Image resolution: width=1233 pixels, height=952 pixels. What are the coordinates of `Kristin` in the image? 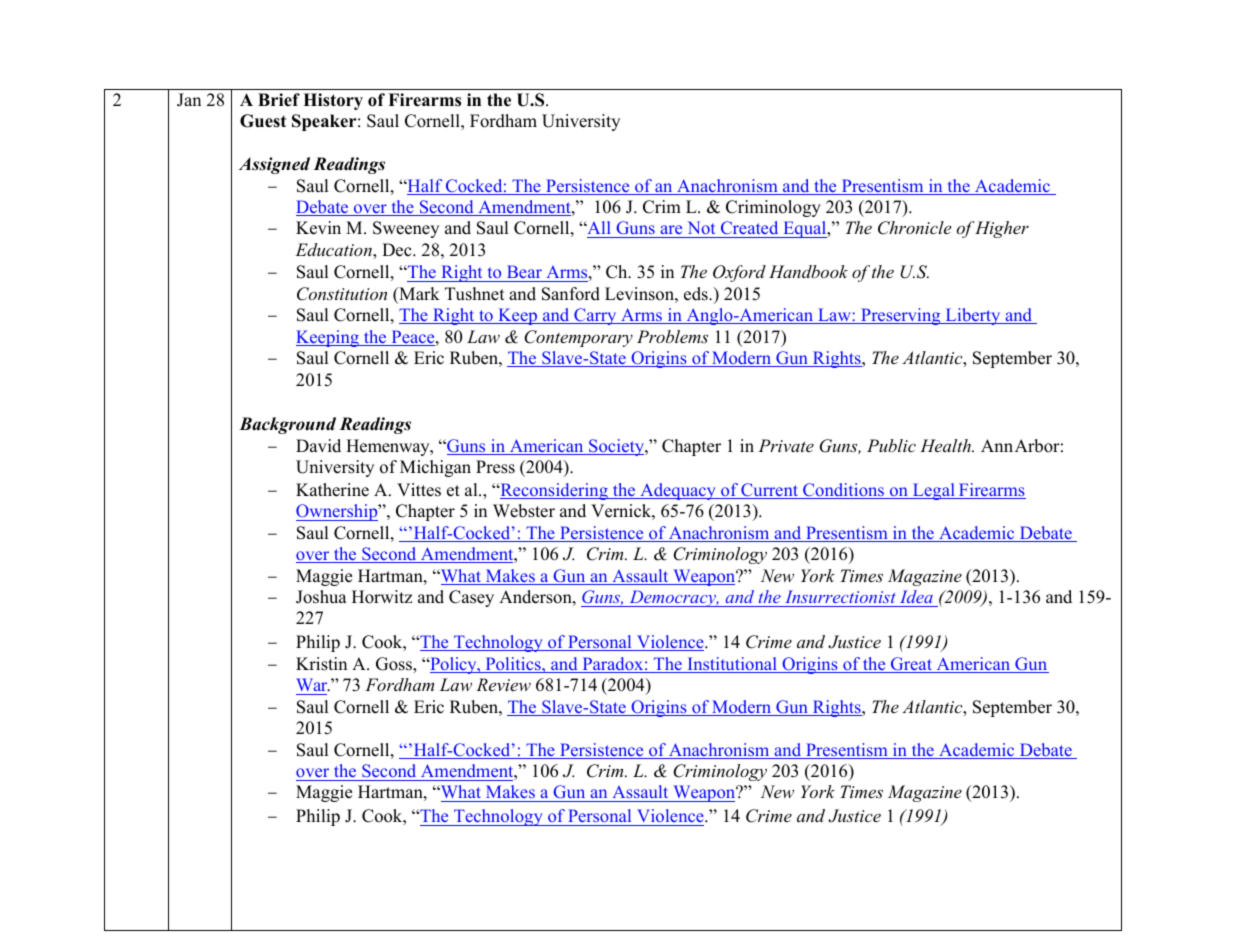 It's located at (321, 664).
